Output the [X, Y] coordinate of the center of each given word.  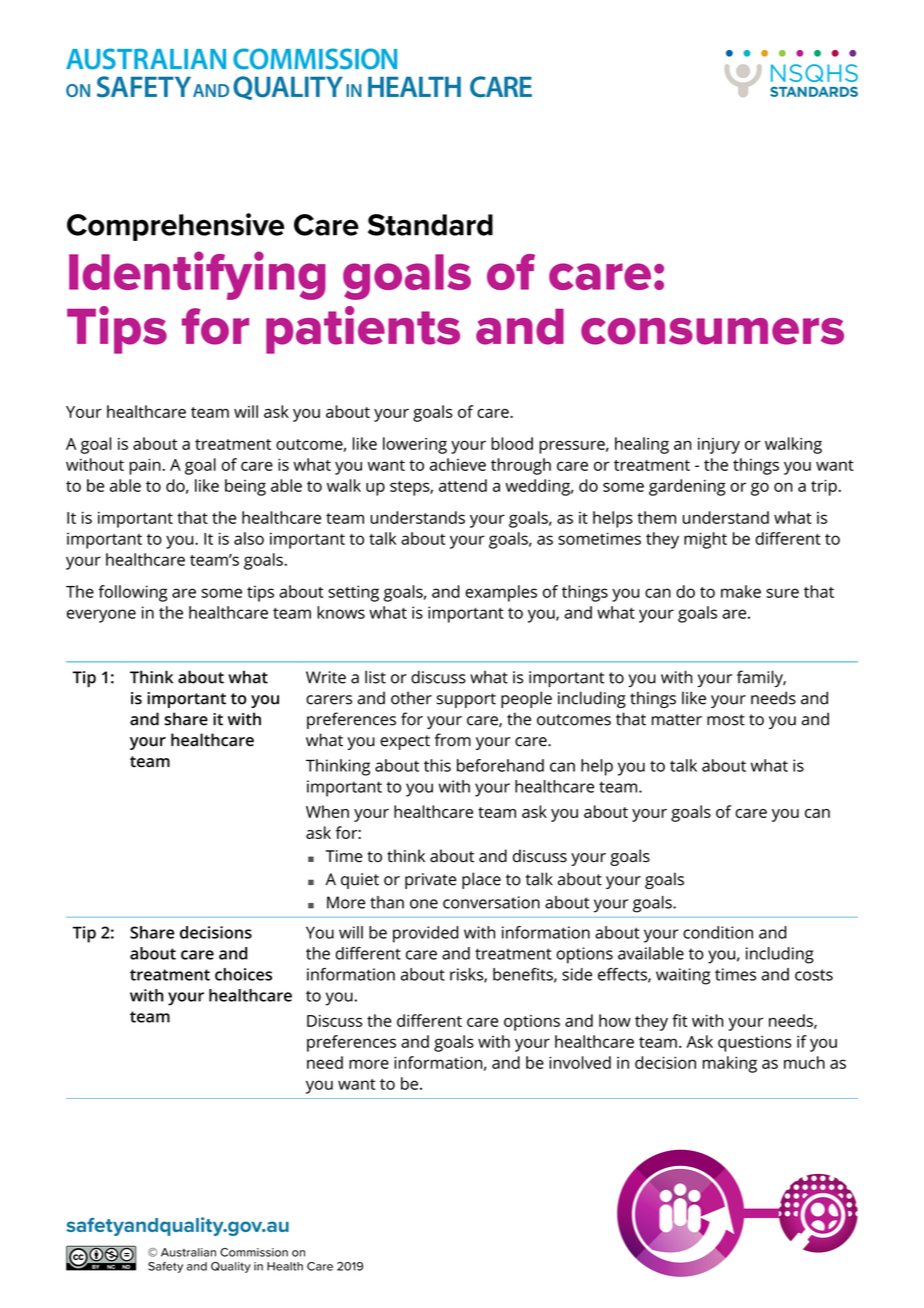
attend [463, 485]
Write [326, 677]
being [245, 487]
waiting [683, 976]
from [453, 740]
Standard [430, 225]
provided [426, 934]
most [726, 720]
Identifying [197, 275]
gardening [687, 487]
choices [243, 974]
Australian [188, 1252]
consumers [712, 331]
